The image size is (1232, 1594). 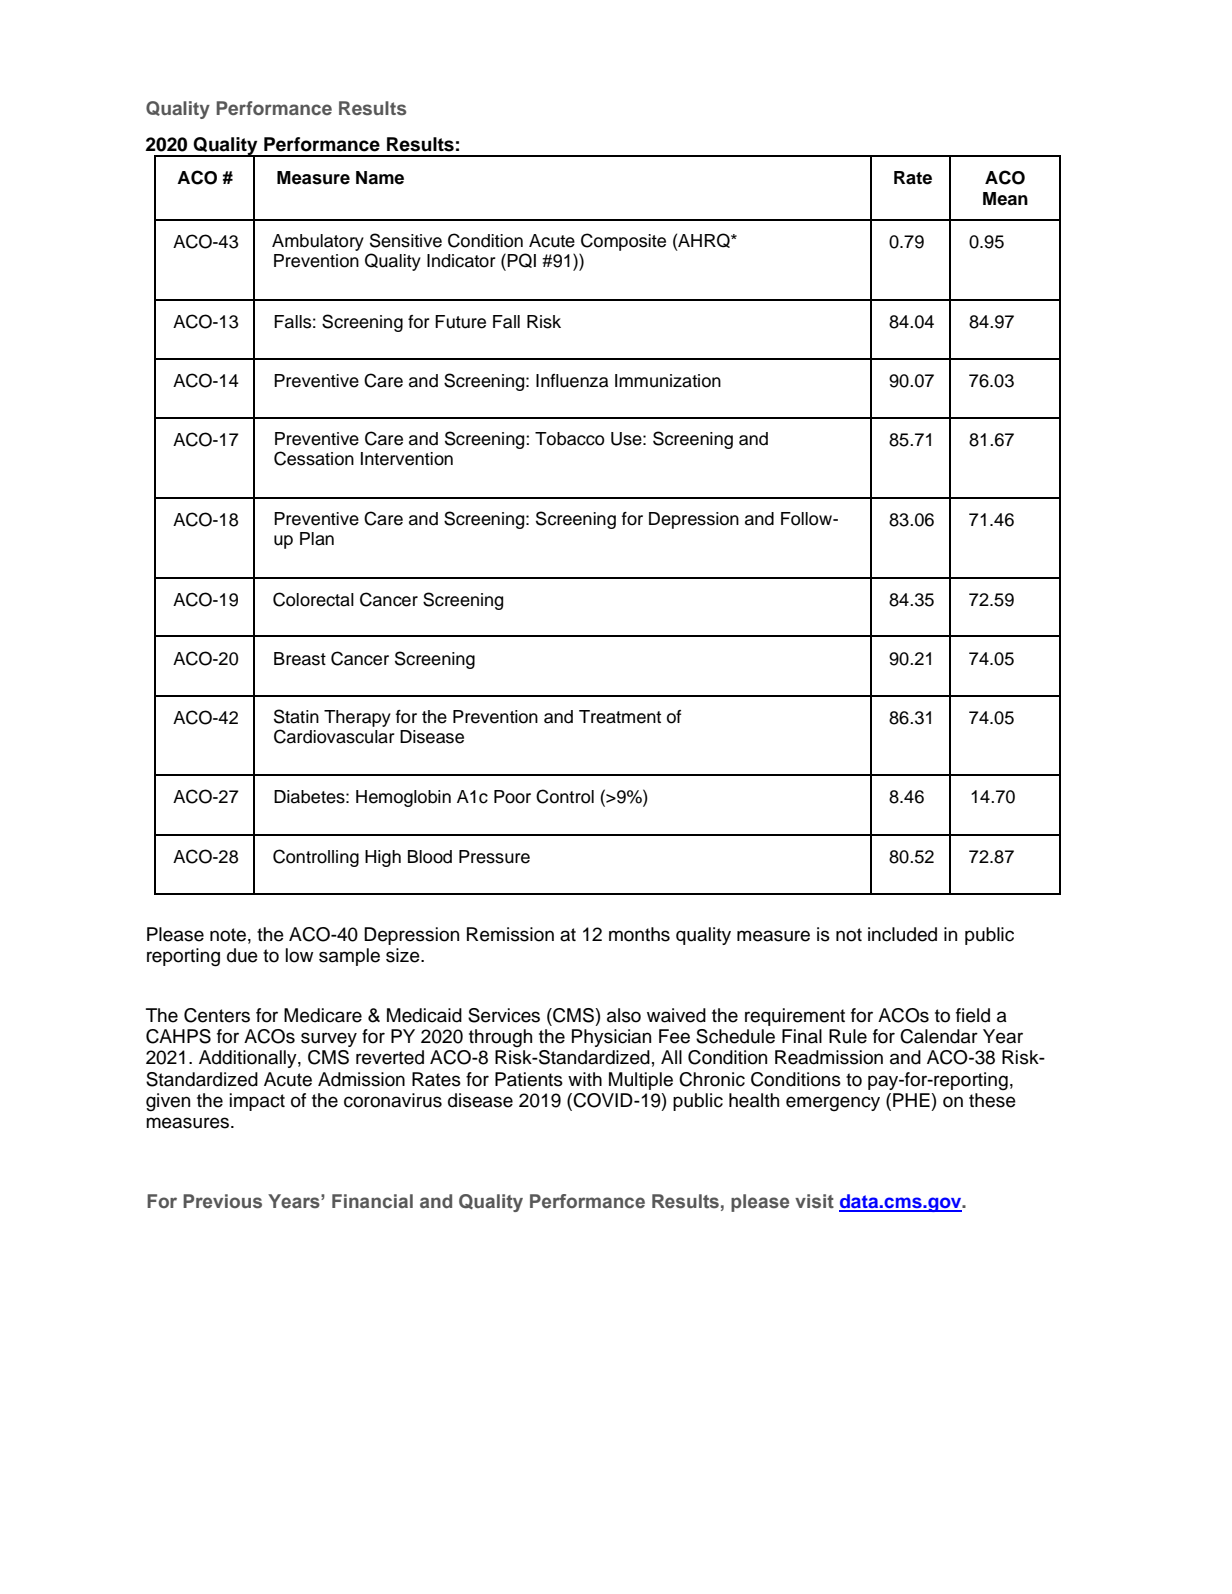 What do you see at coordinates (585, 1079) in the screenshot?
I see `with` at bounding box center [585, 1079].
